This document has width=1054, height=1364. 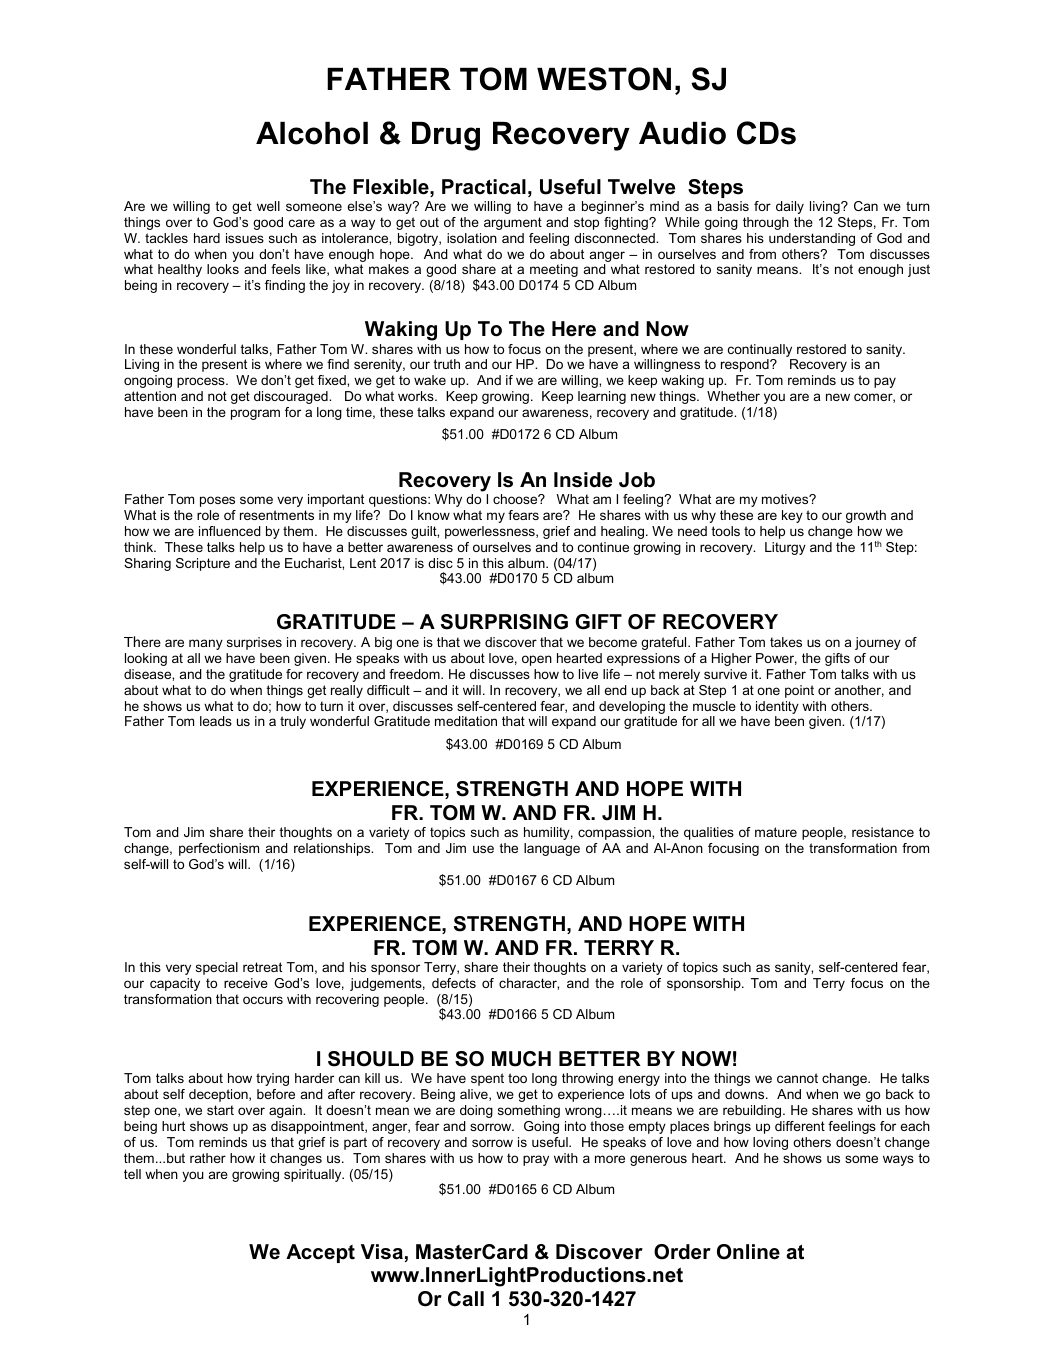 I want to click on learning, so click(x=602, y=397).
